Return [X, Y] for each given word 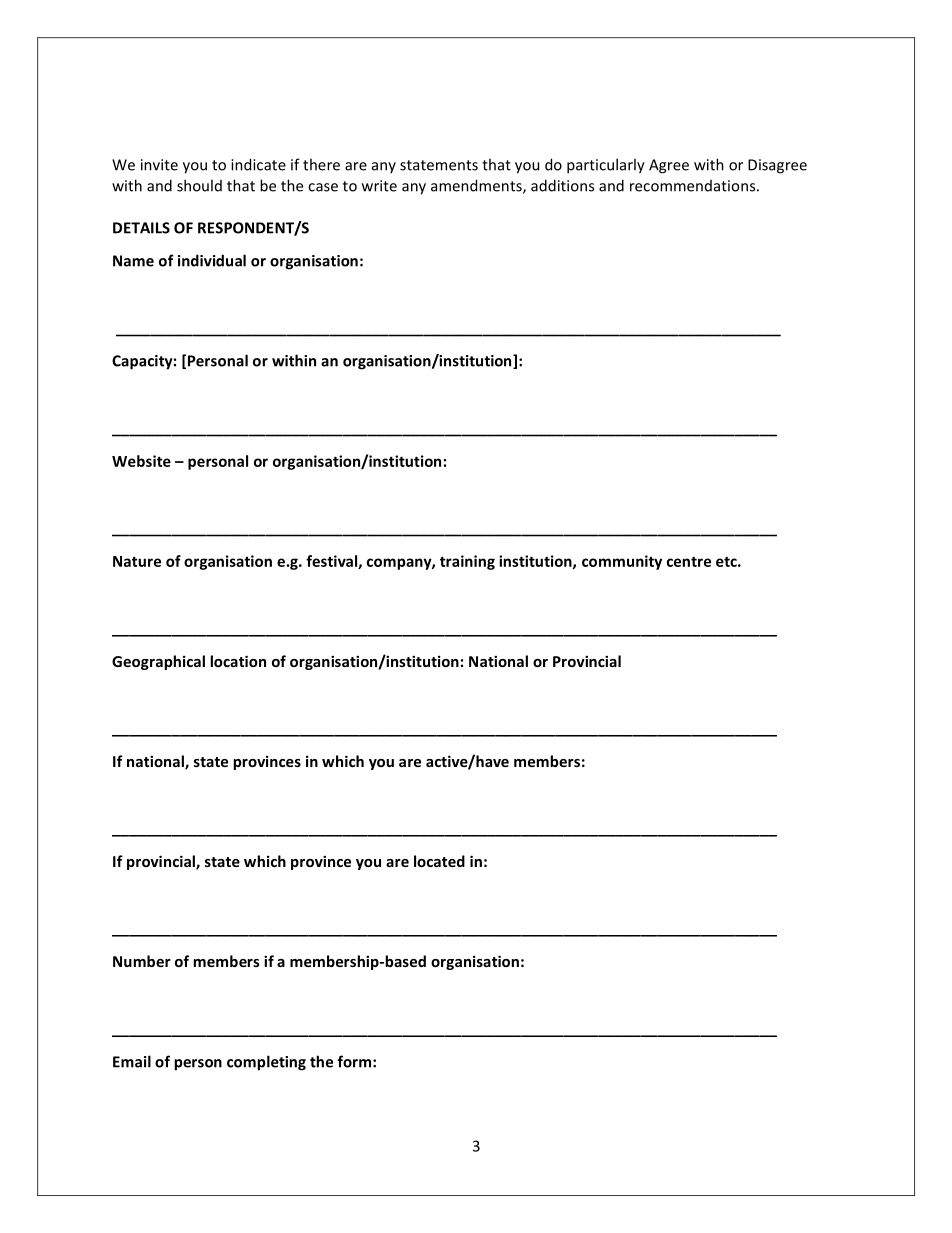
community [622, 562]
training [467, 562]
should [199, 185]
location [238, 661]
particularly [606, 166]
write [379, 186]
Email [132, 1061]
